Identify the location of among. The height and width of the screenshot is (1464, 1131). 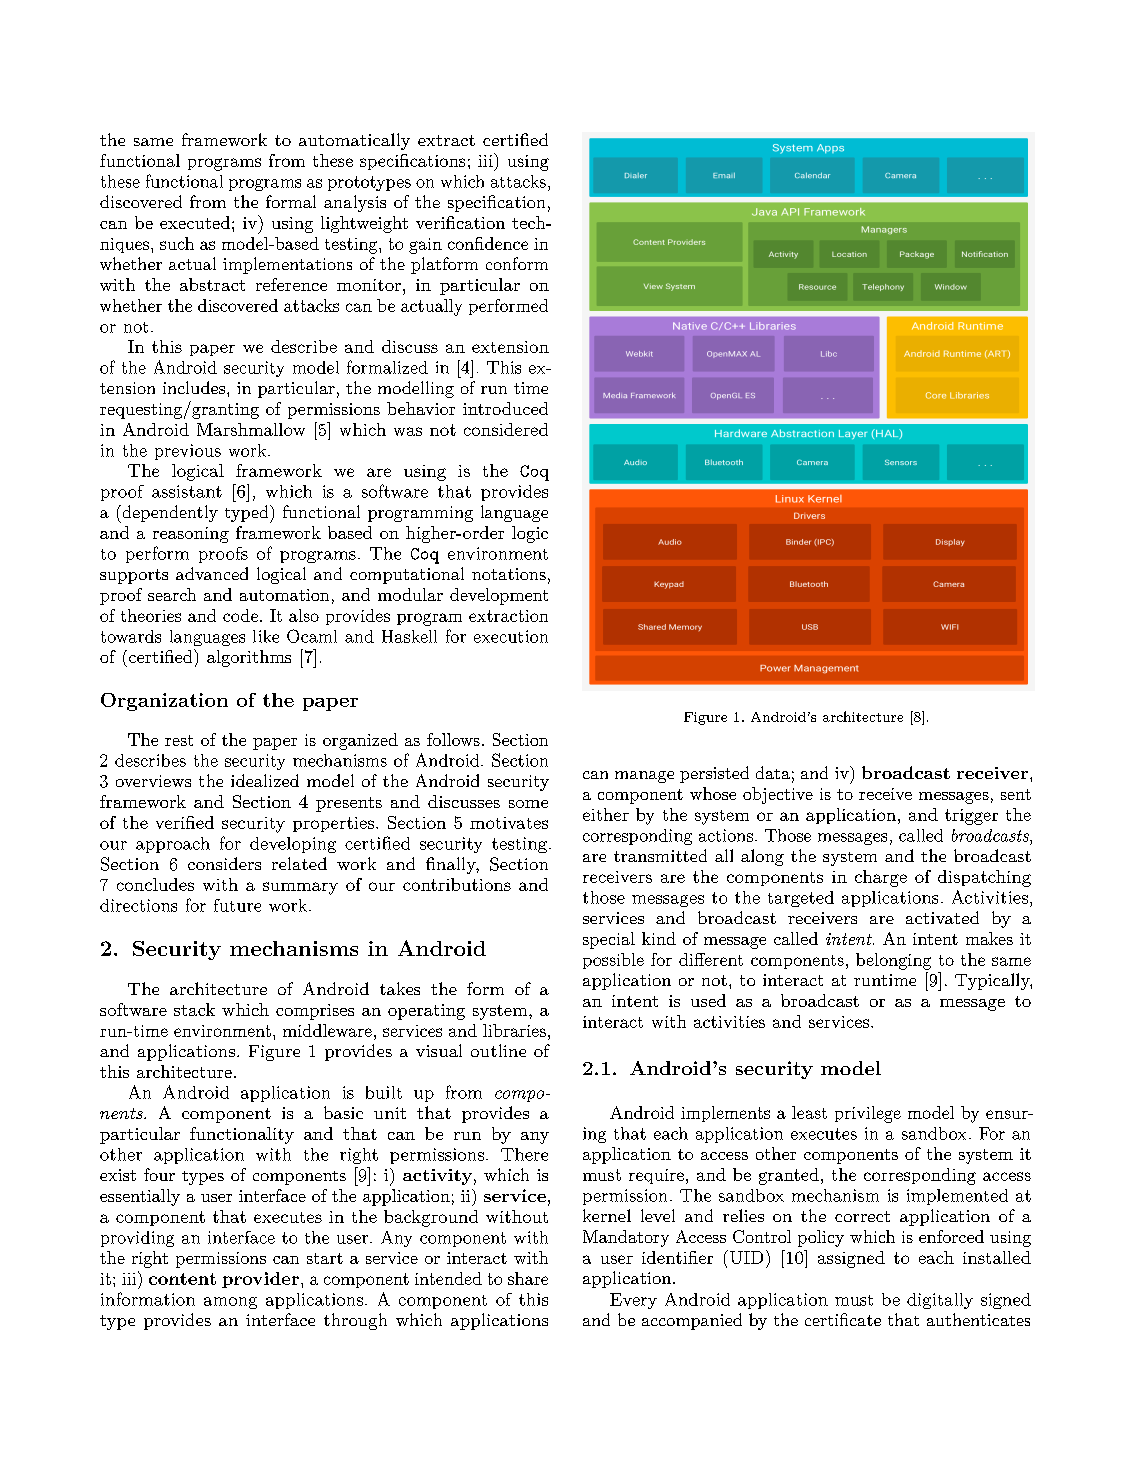
(230, 1303).
